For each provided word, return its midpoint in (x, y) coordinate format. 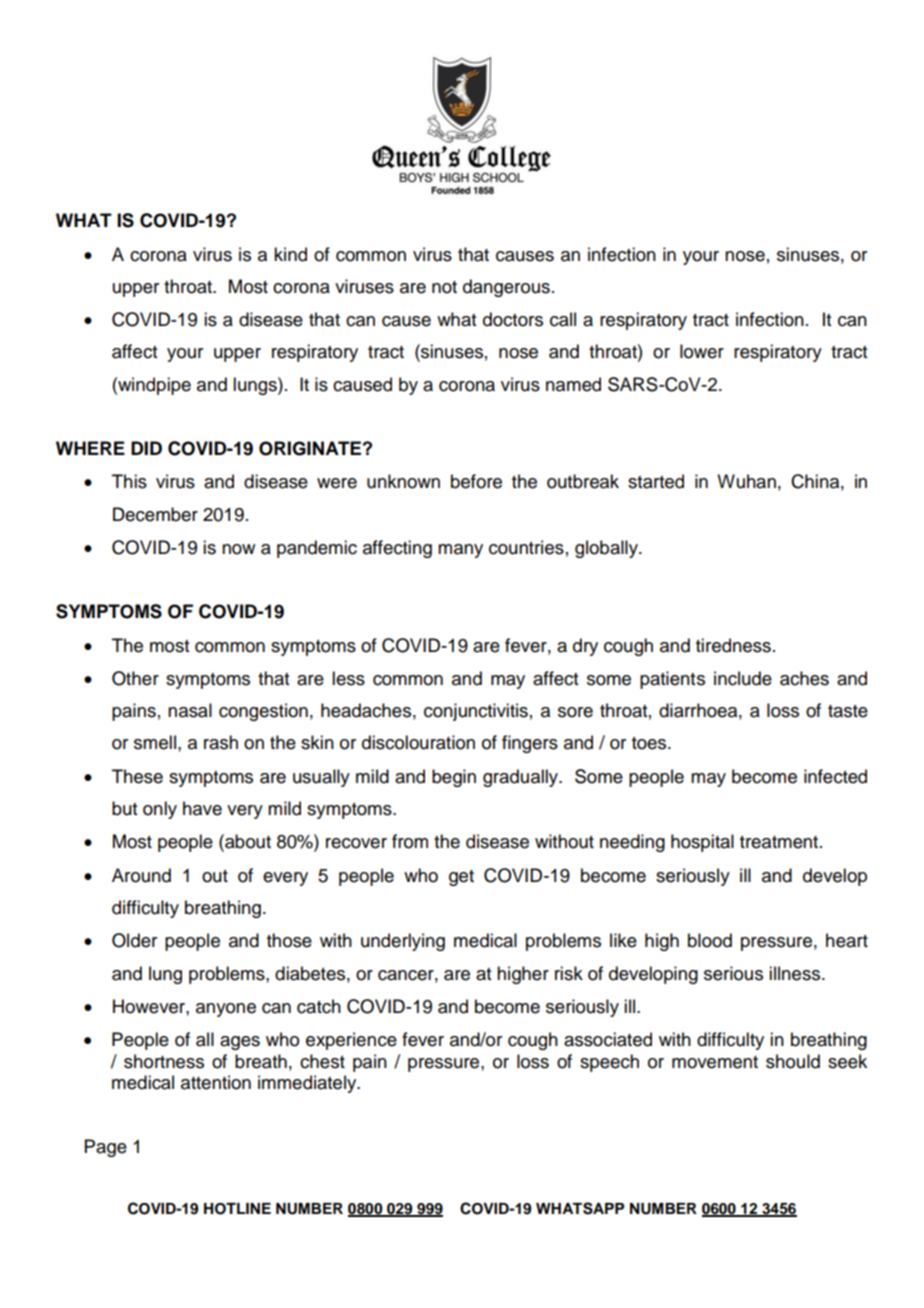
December (155, 514)
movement (715, 1062)
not (444, 287)
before (476, 481)
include (743, 678)
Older (134, 940)
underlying (403, 942)
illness (794, 973)
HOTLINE (237, 1209)
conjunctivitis (476, 712)
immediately (308, 1084)
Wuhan (746, 481)
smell (155, 742)
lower (702, 351)
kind (290, 254)
